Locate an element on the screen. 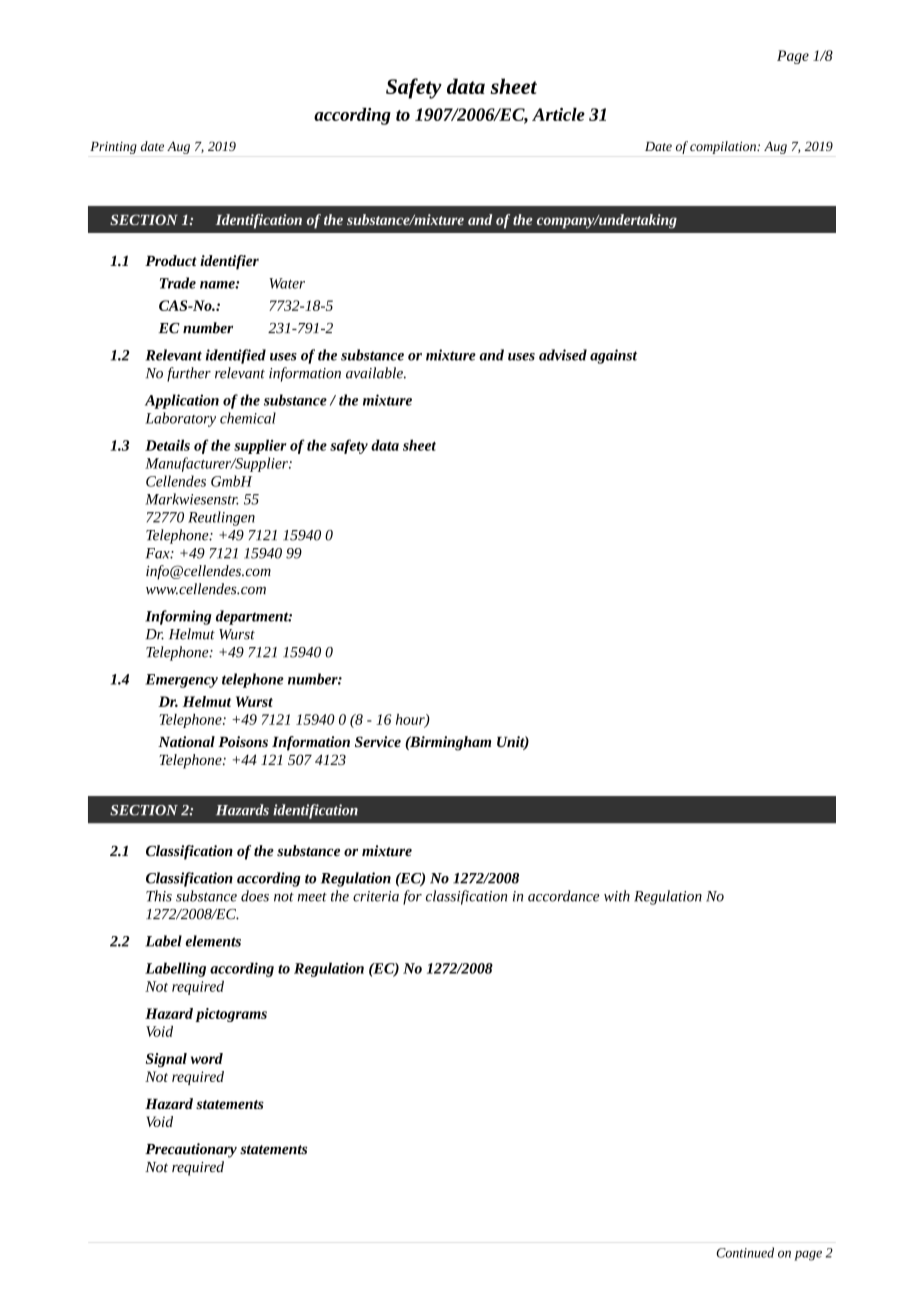 The height and width of the screenshot is (1308, 924). Emergency is located at coordinates (181, 681).
